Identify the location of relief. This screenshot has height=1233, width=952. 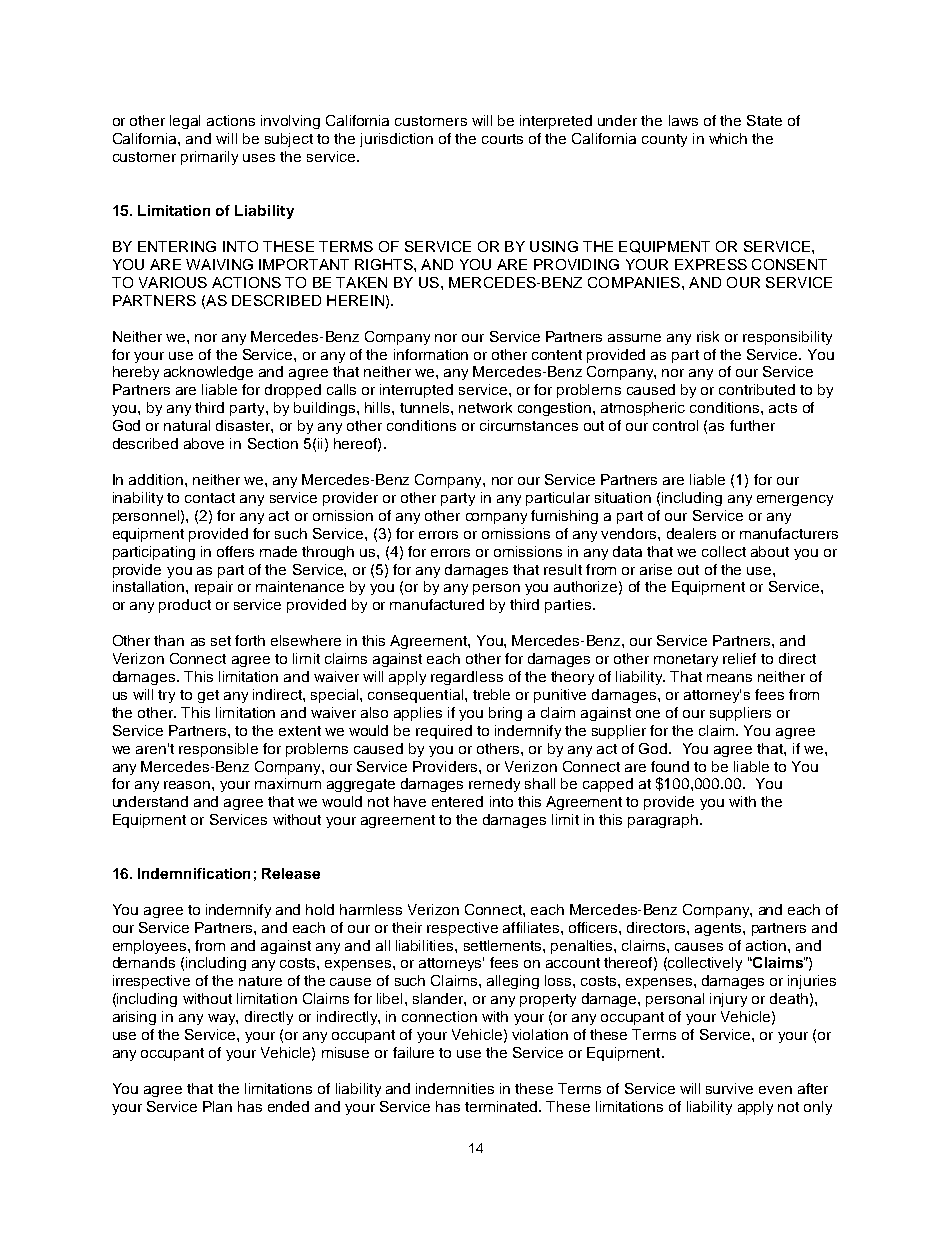
(739, 658).
